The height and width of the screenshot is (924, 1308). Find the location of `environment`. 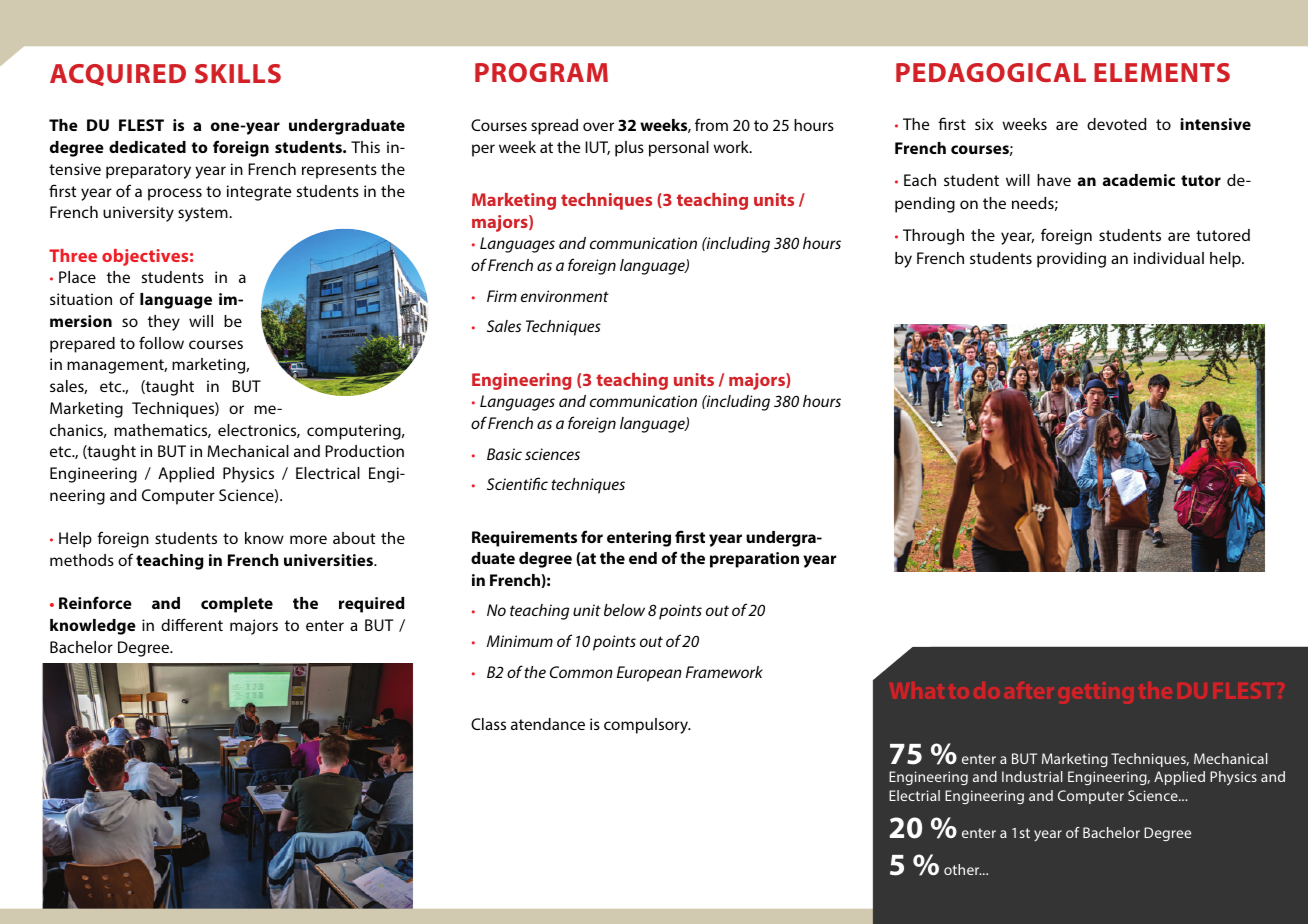

environment is located at coordinates (565, 296).
